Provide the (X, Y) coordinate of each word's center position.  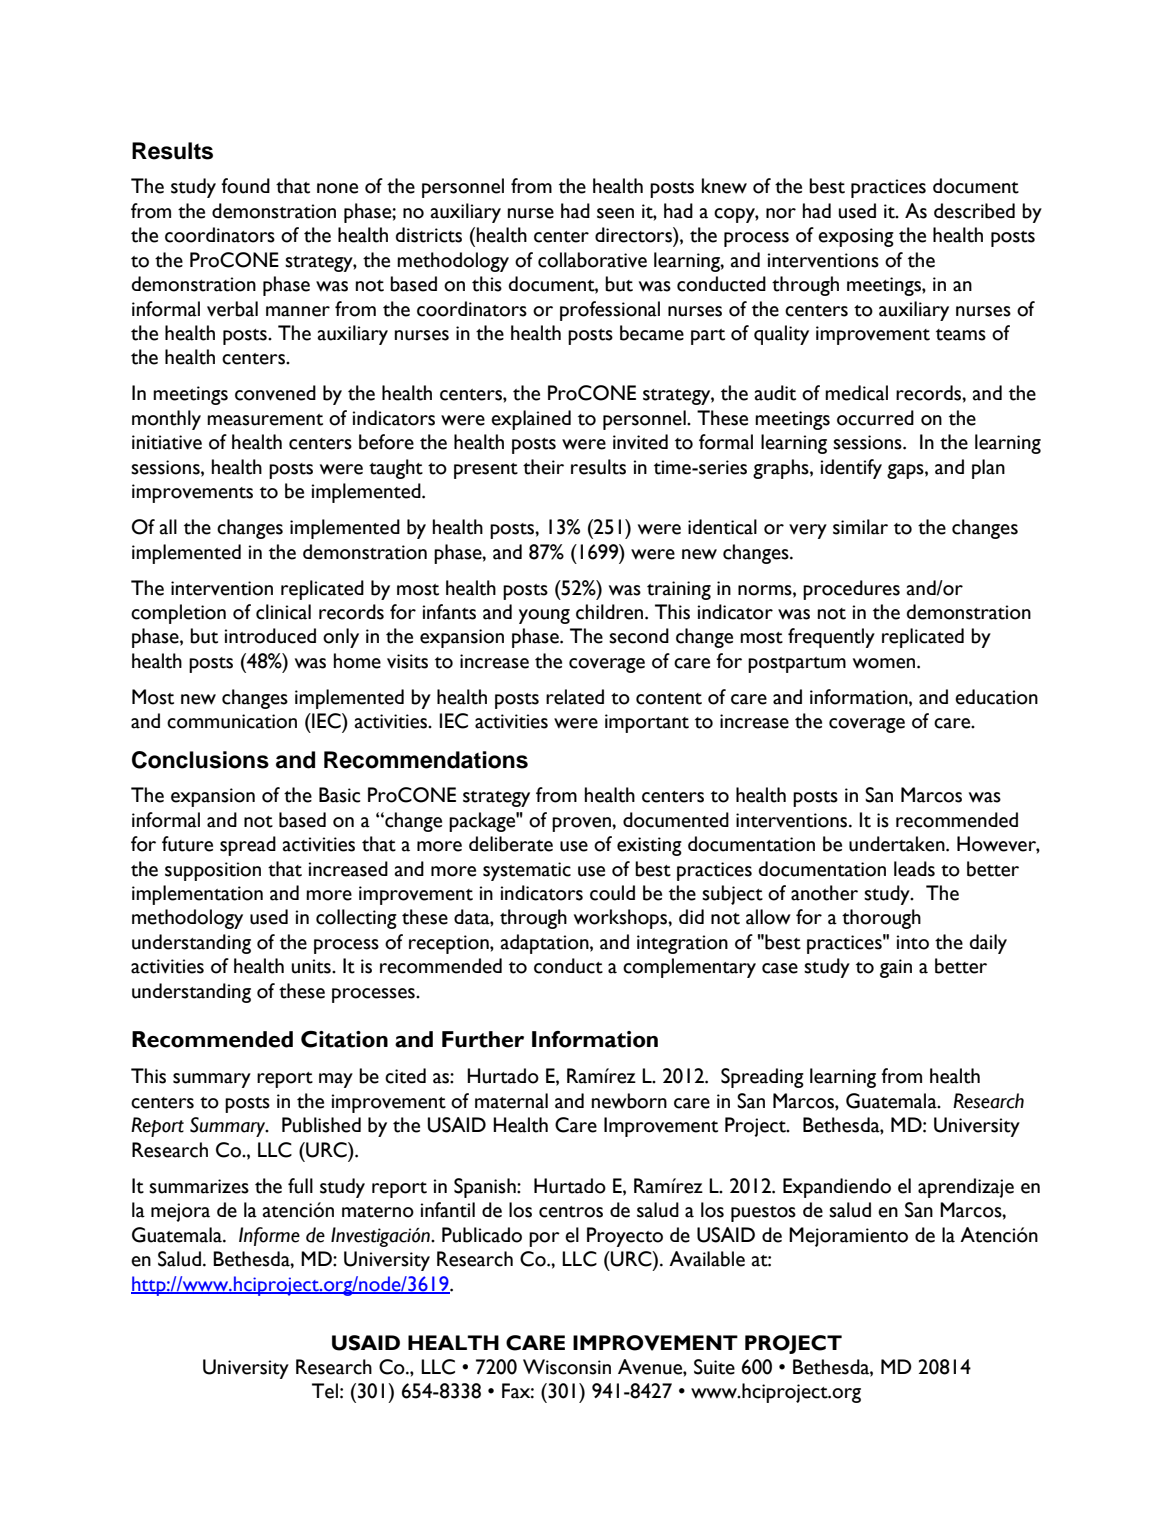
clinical (283, 612)
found (245, 186)
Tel (325, 1391)
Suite (714, 1367)
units (312, 966)
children (611, 612)
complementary (689, 968)
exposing (856, 237)
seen (615, 213)
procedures (851, 590)
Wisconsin (567, 1367)
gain (896, 968)
